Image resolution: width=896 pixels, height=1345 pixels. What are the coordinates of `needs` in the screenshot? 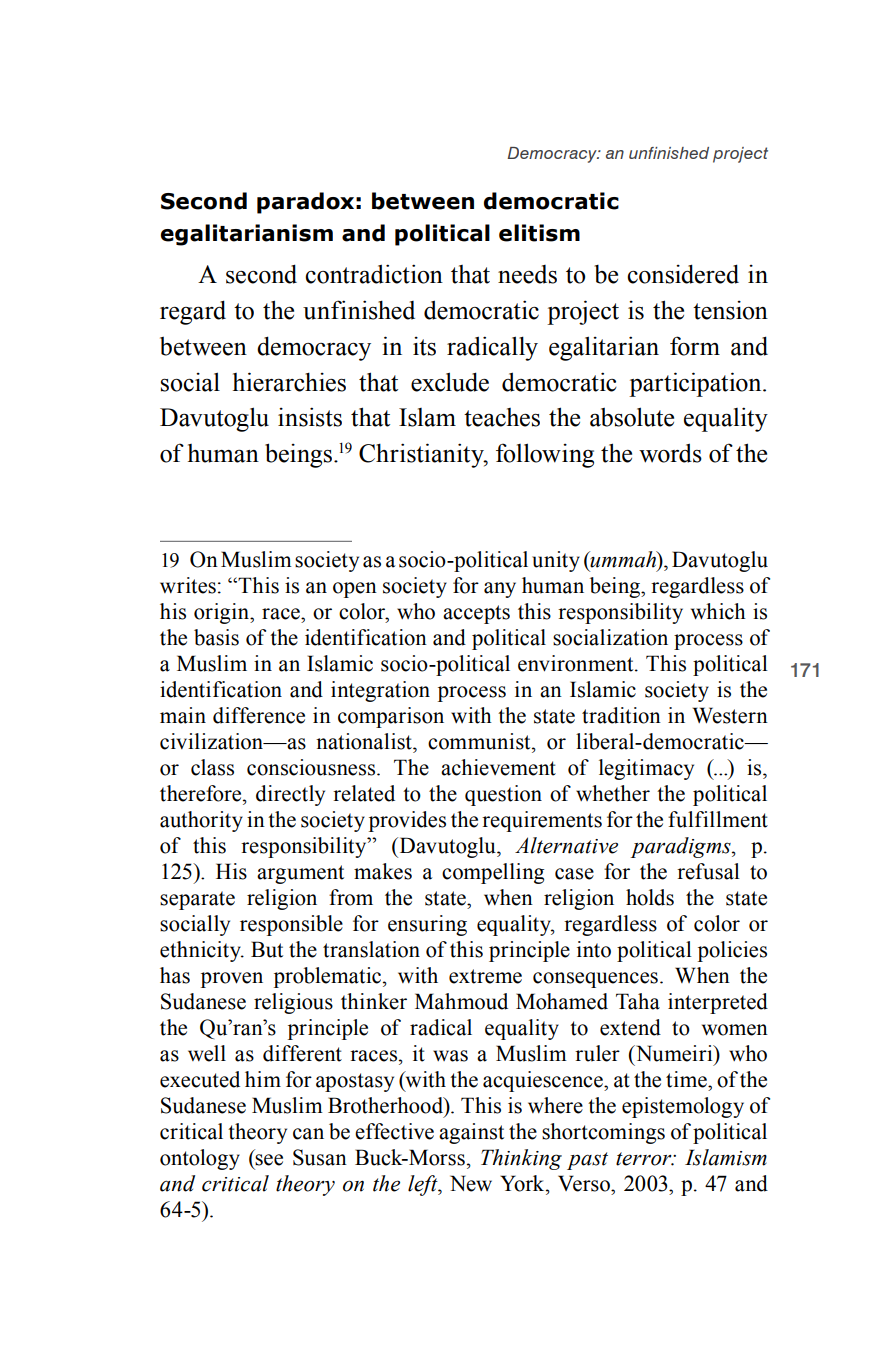 It's located at (527, 274).
